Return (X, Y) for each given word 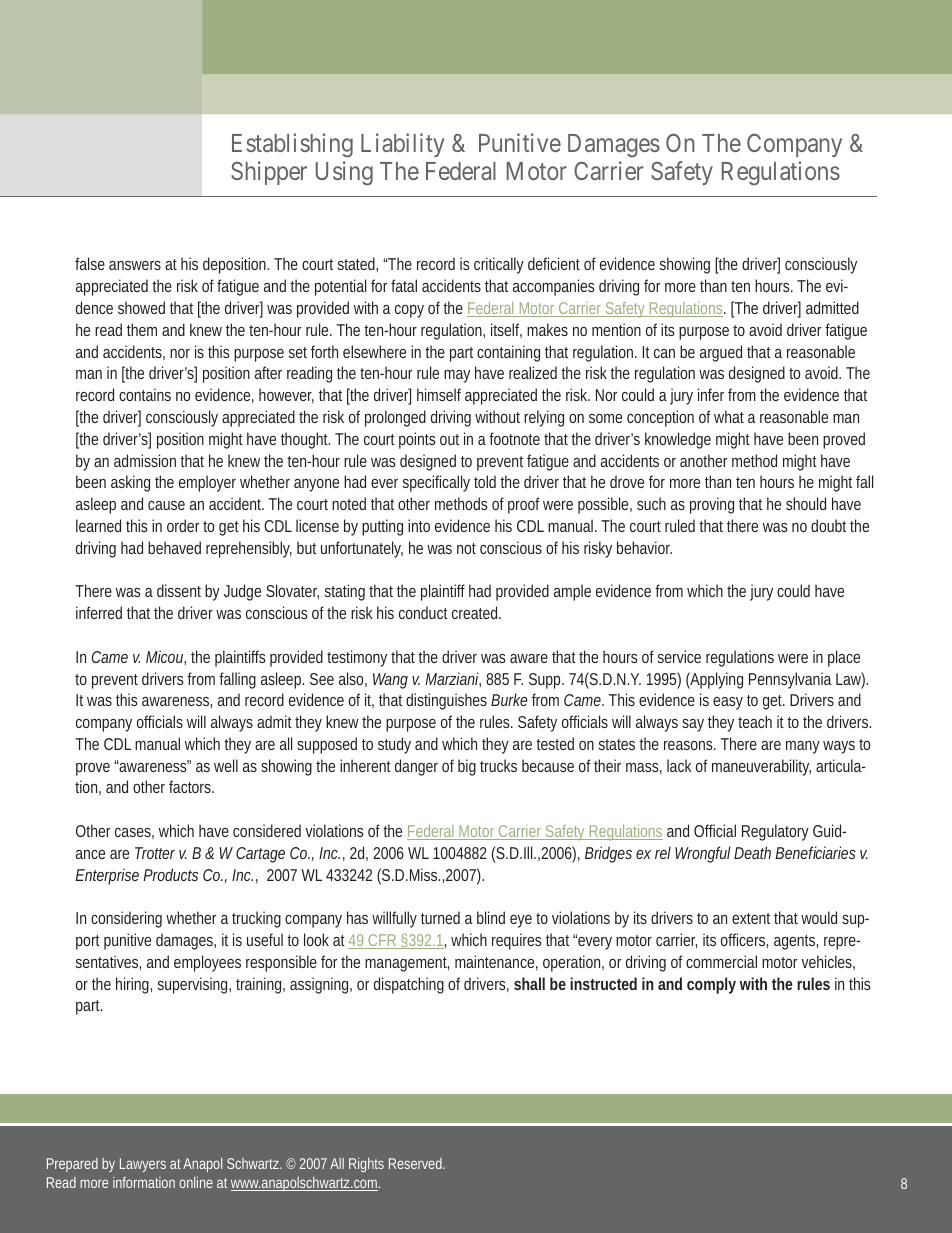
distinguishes (446, 701)
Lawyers (143, 1165)
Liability (402, 145)
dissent (179, 590)
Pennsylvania (790, 680)
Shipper (269, 173)
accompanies (554, 287)
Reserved (417, 1163)
